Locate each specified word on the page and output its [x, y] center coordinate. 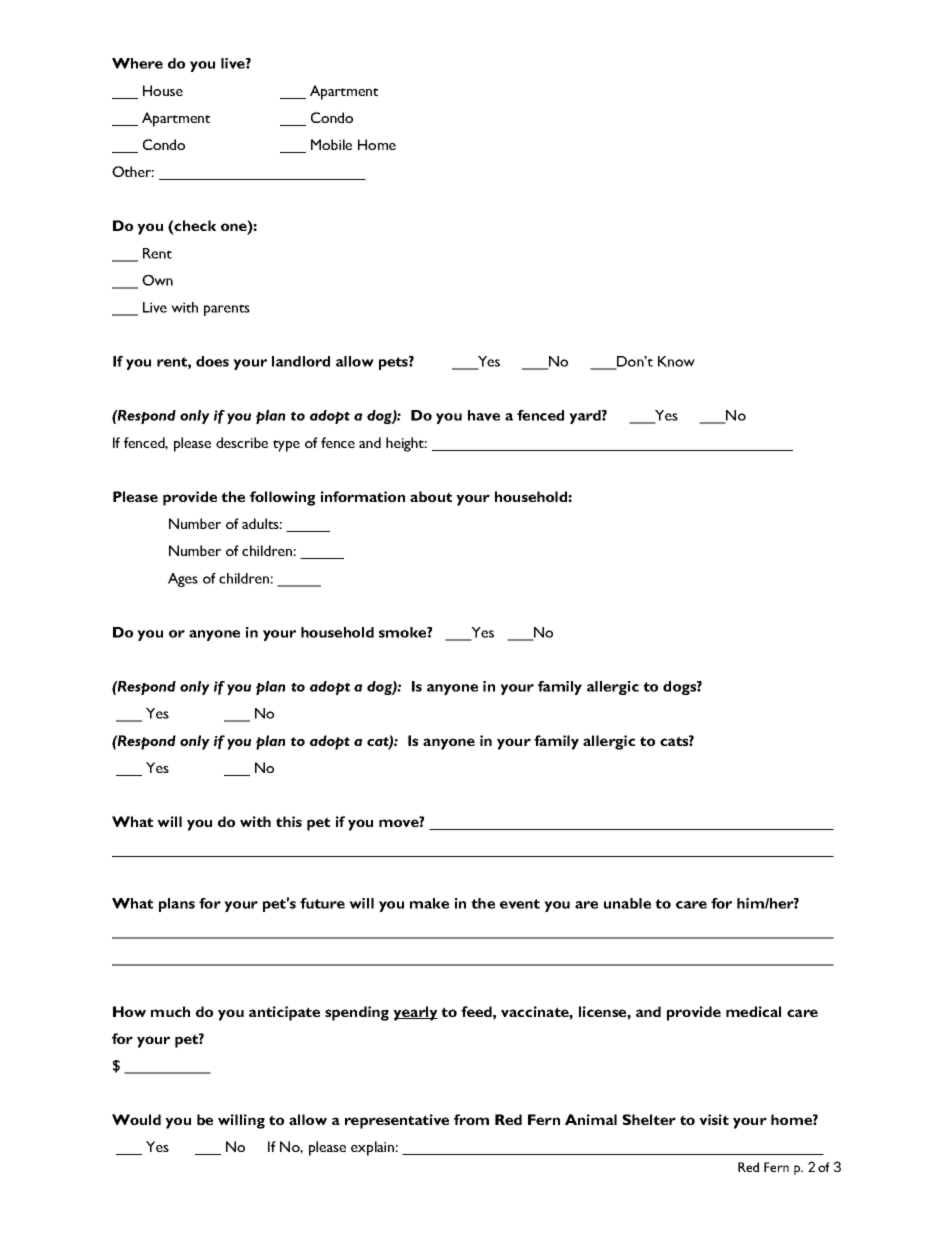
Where [137, 63]
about [431, 496]
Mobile [331, 144]
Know [676, 361]
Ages [183, 580]
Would [136, 1119]
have [484, 415]
